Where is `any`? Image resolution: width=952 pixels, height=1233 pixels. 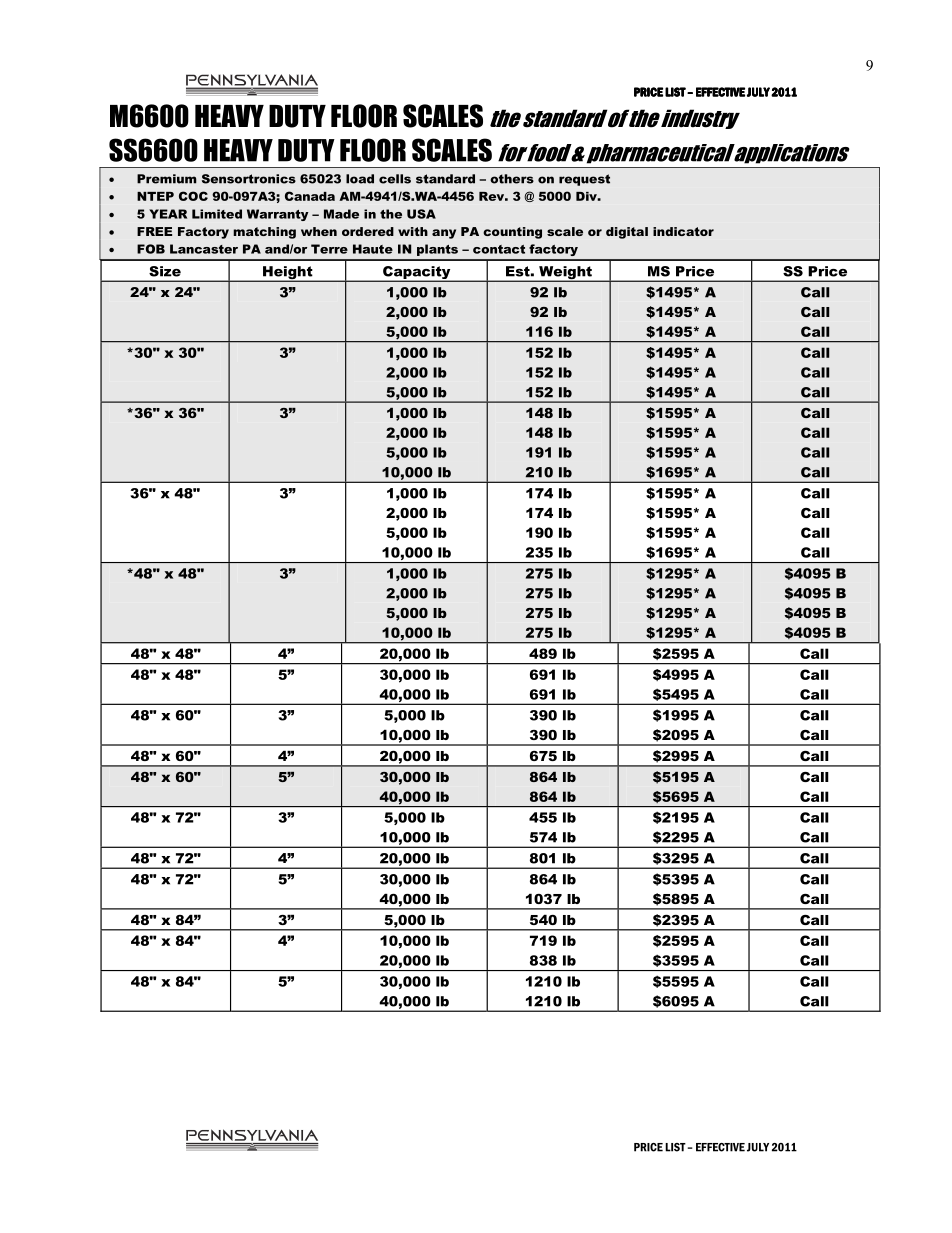
any is located at coordinates (444, 234).
